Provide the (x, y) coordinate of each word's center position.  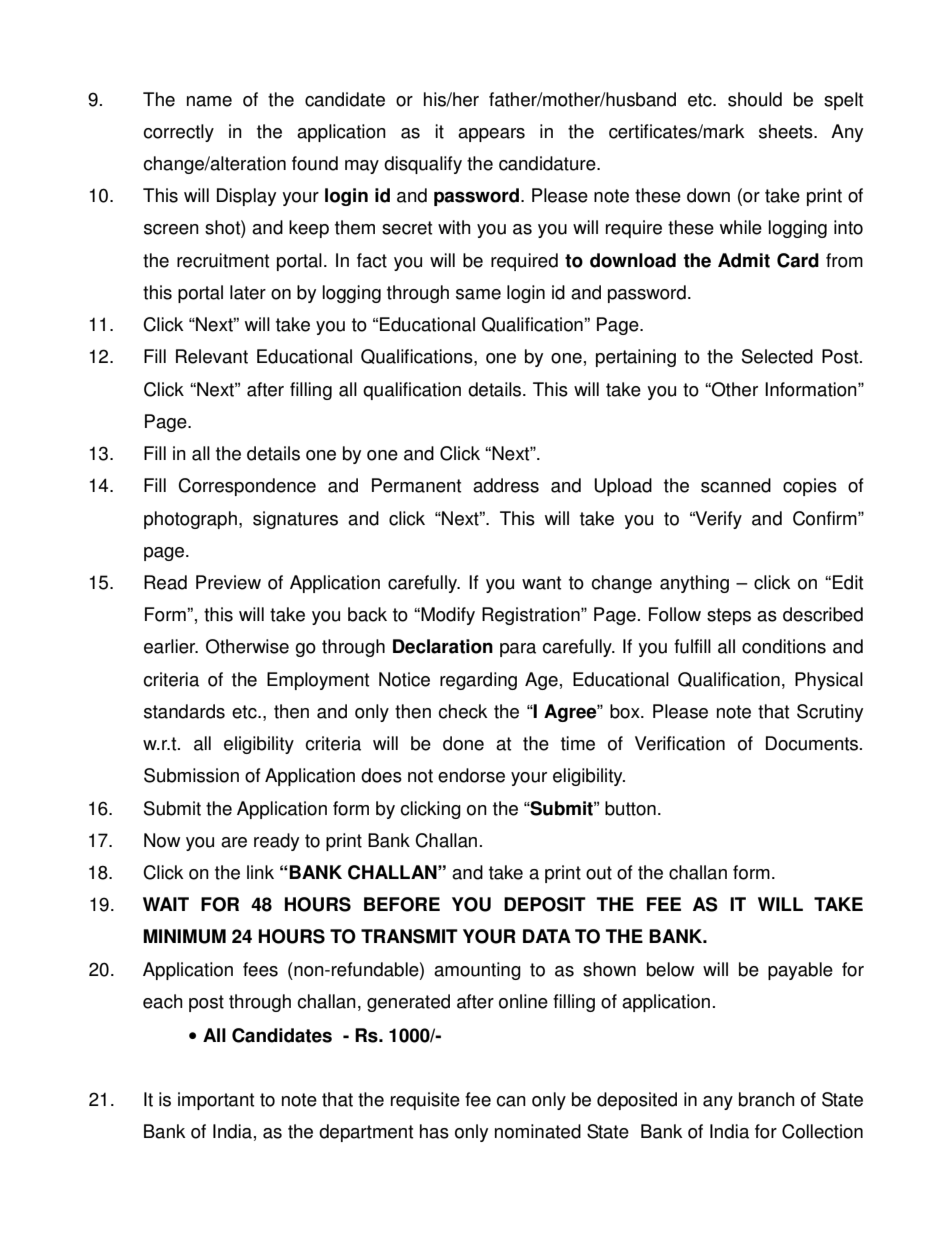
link (260, 872)
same (478, 294)
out (599, 873)
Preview (228, 582)
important (216, 1101)
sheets (787, 131)
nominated (538, 1131)
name (209, 101)
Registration (532, 616)
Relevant (212, 356)
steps (729, 616)
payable (800, 971)
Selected (777, 356)
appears (491, 135)
